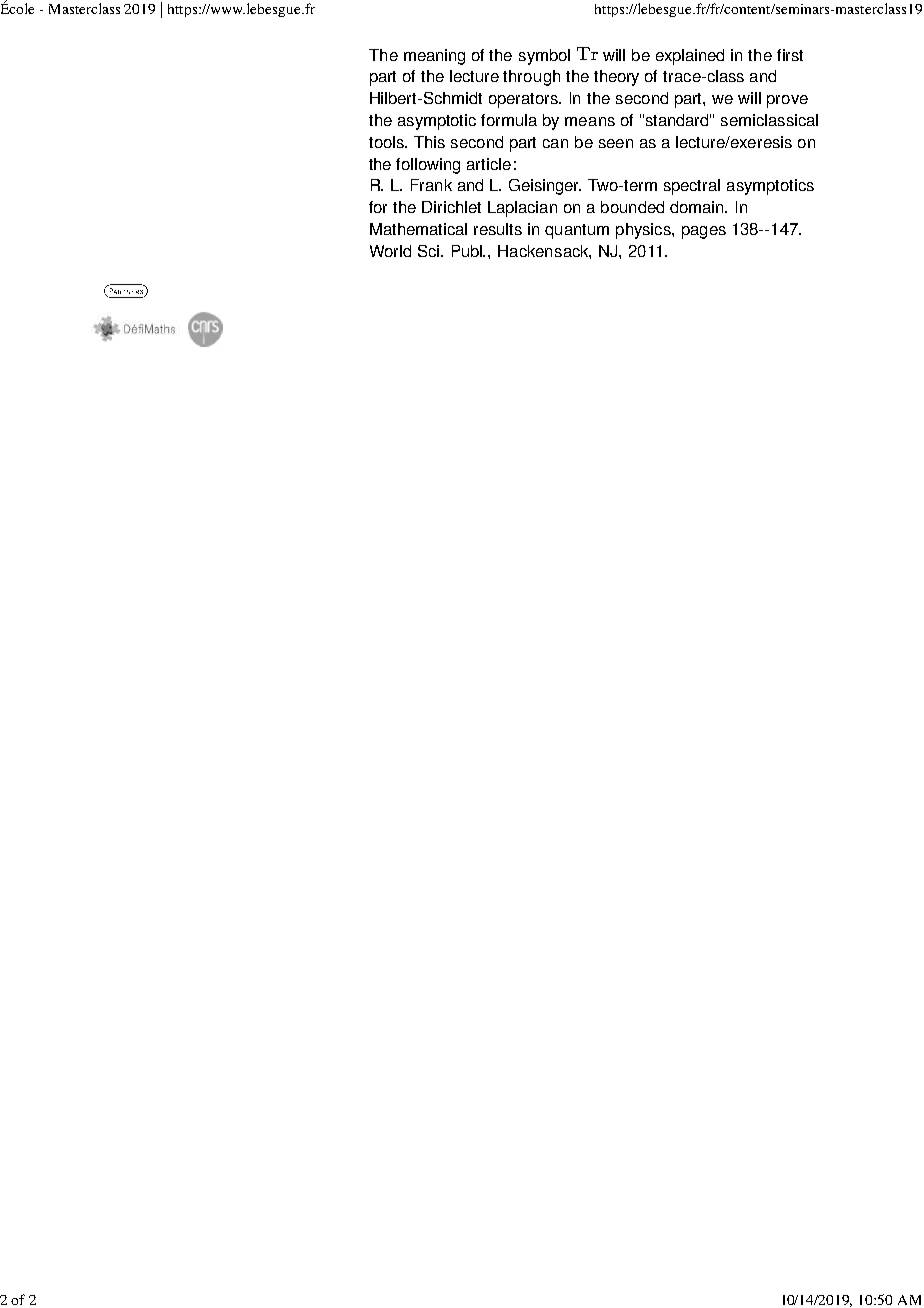 This image has width=924, height=1308. Describe the element at coordinates (544, 57) in the image. I see `symbol` at that location.
